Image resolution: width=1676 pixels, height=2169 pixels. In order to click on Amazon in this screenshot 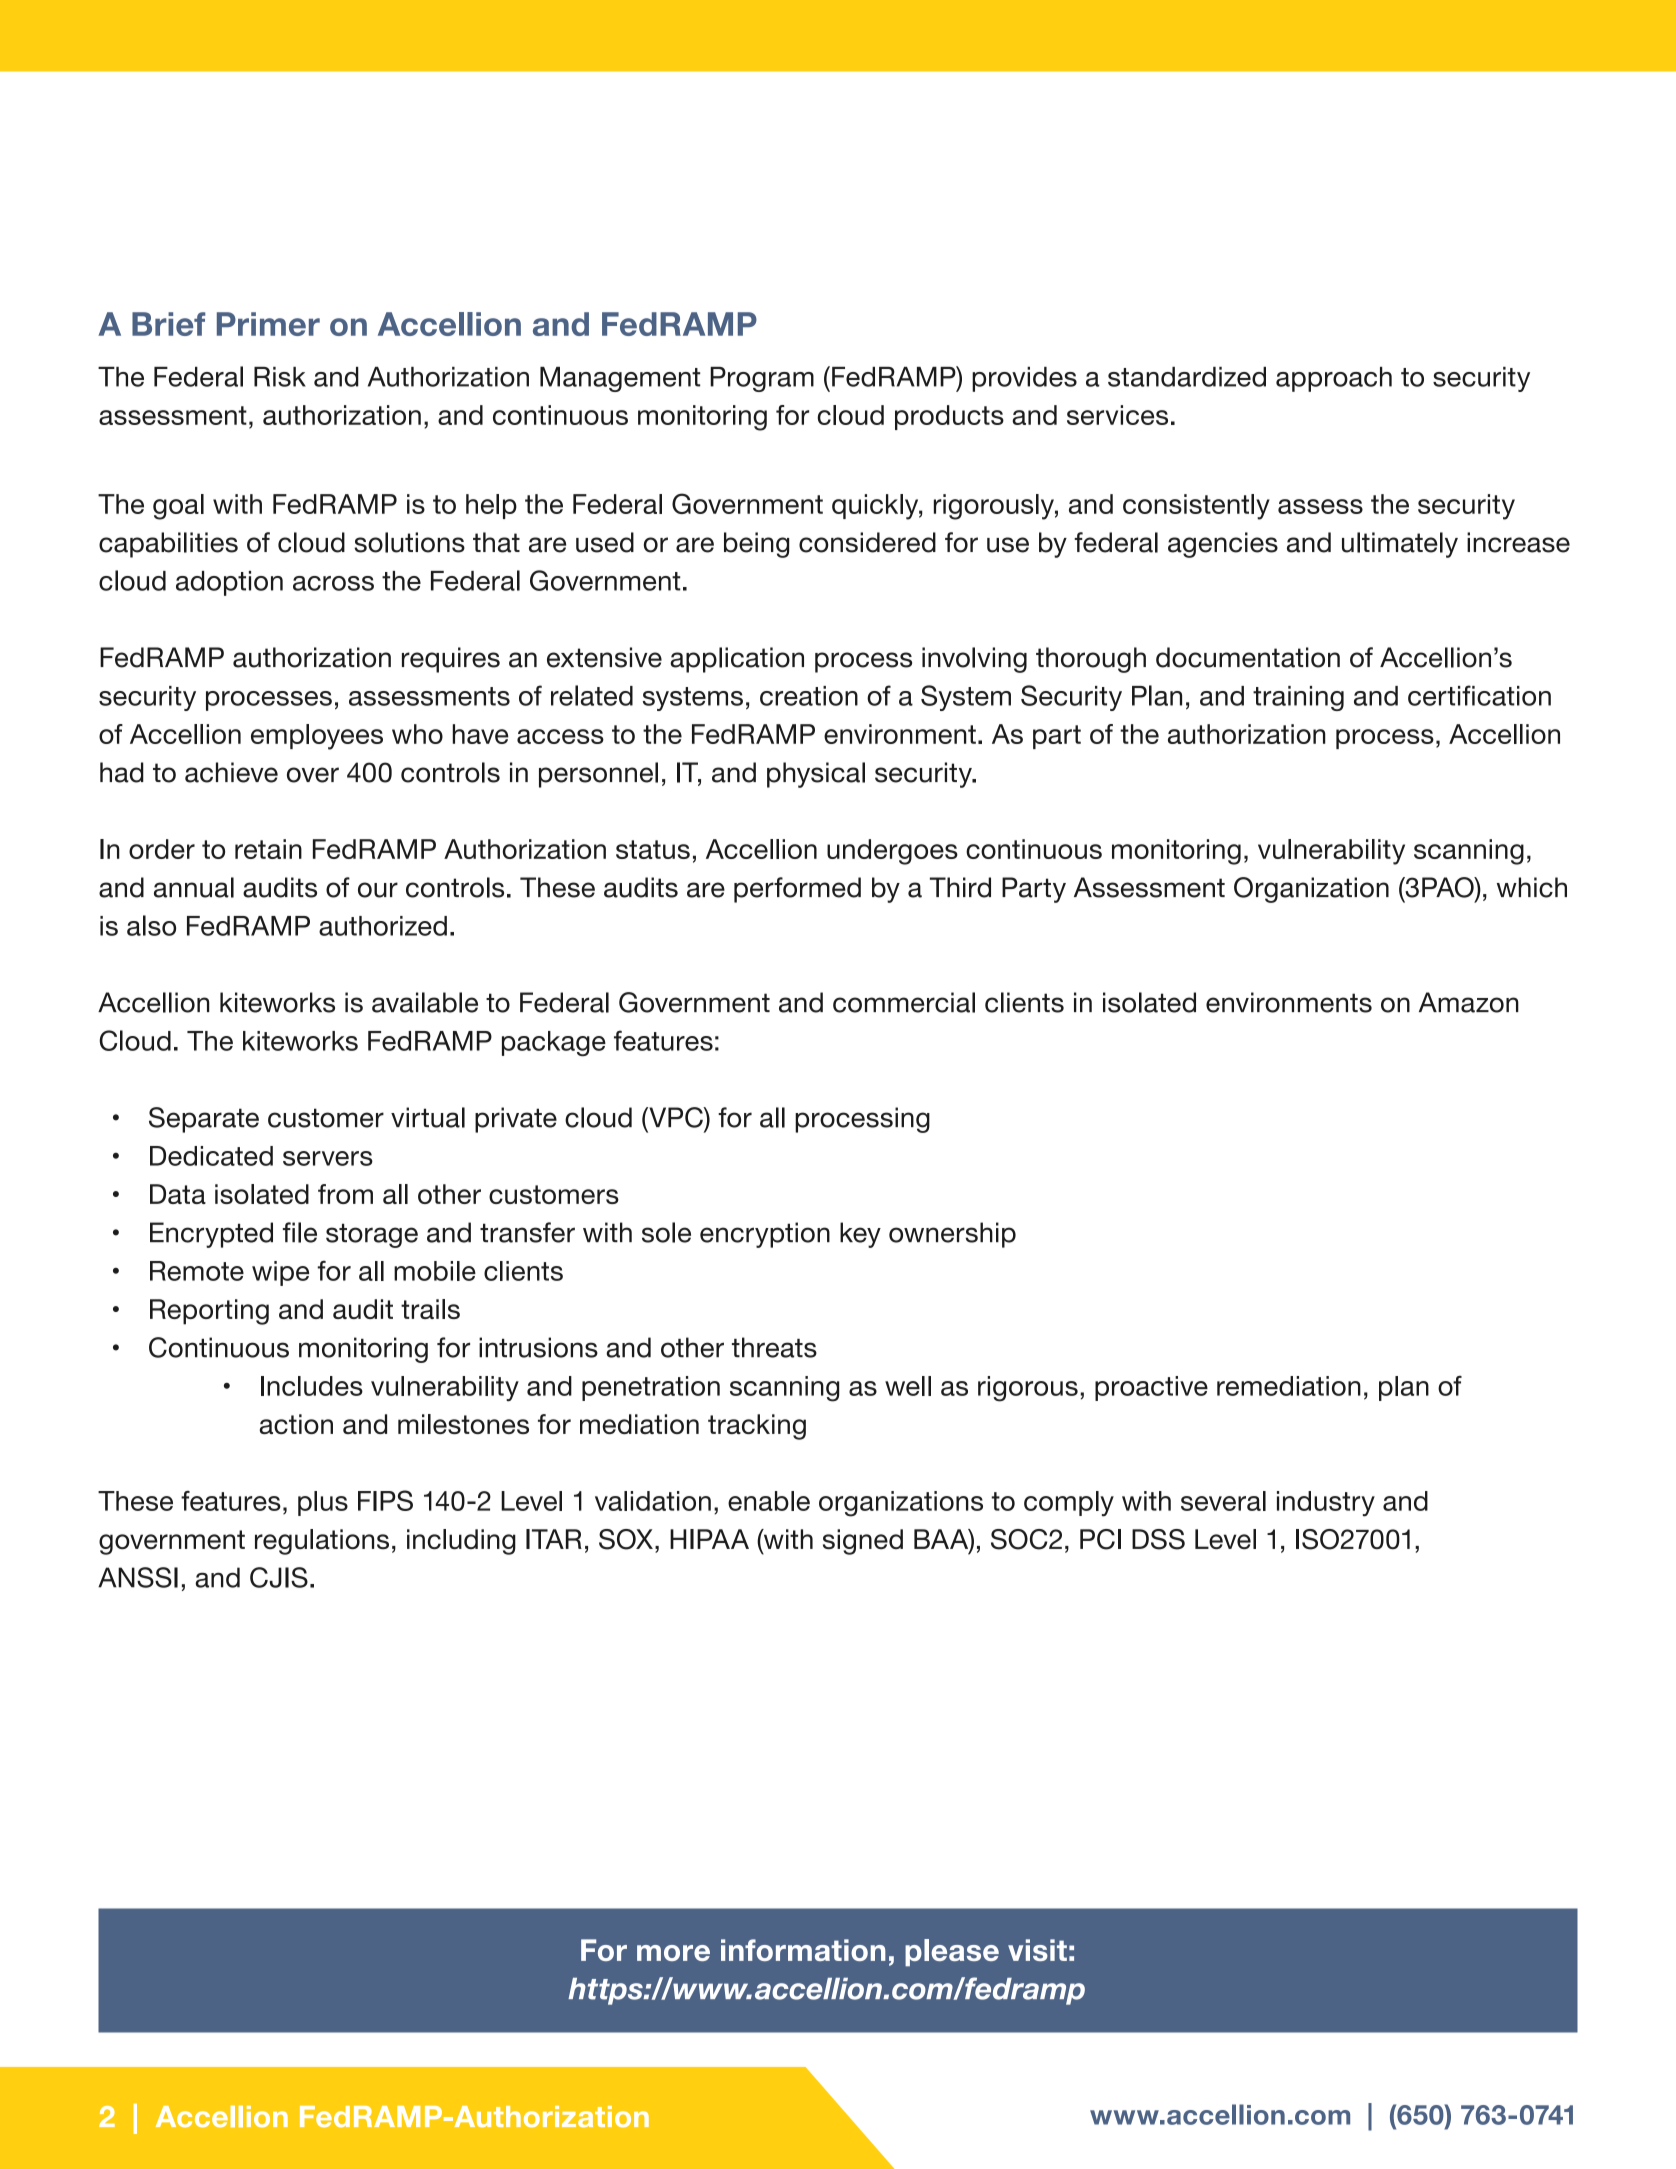, I will do `click(1469, 1002)`.
